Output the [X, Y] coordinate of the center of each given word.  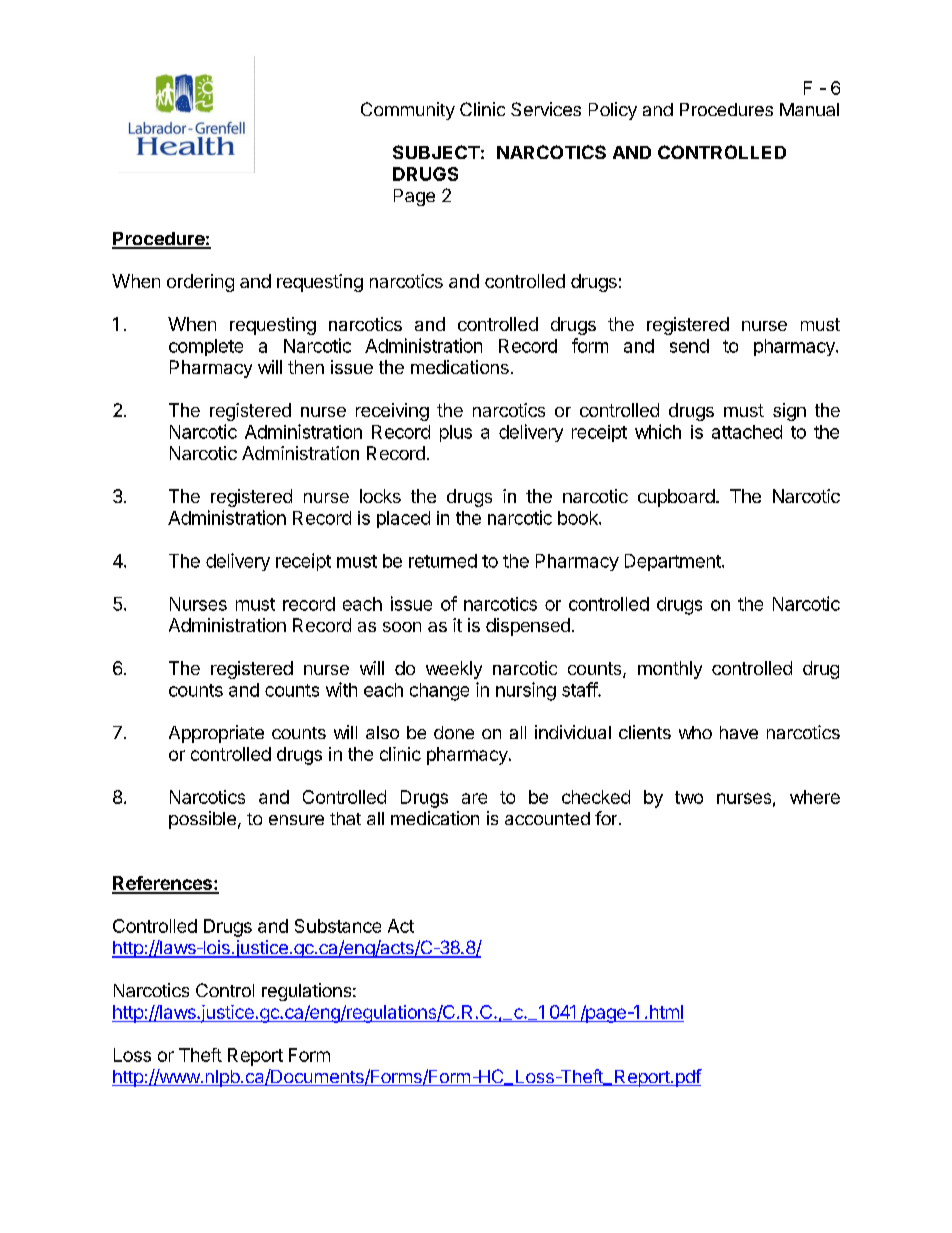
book [579, 518]
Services [546, 109]
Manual [809, 109]
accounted [547, 818]
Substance [338, 926]
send [689, 346]
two [689, 797]
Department [674, 562]
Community [408, 111]
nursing [526, 691]
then [306, 367]
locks [380, 496]
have [739, 732]
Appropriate [216, 734]
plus [456, 433]
